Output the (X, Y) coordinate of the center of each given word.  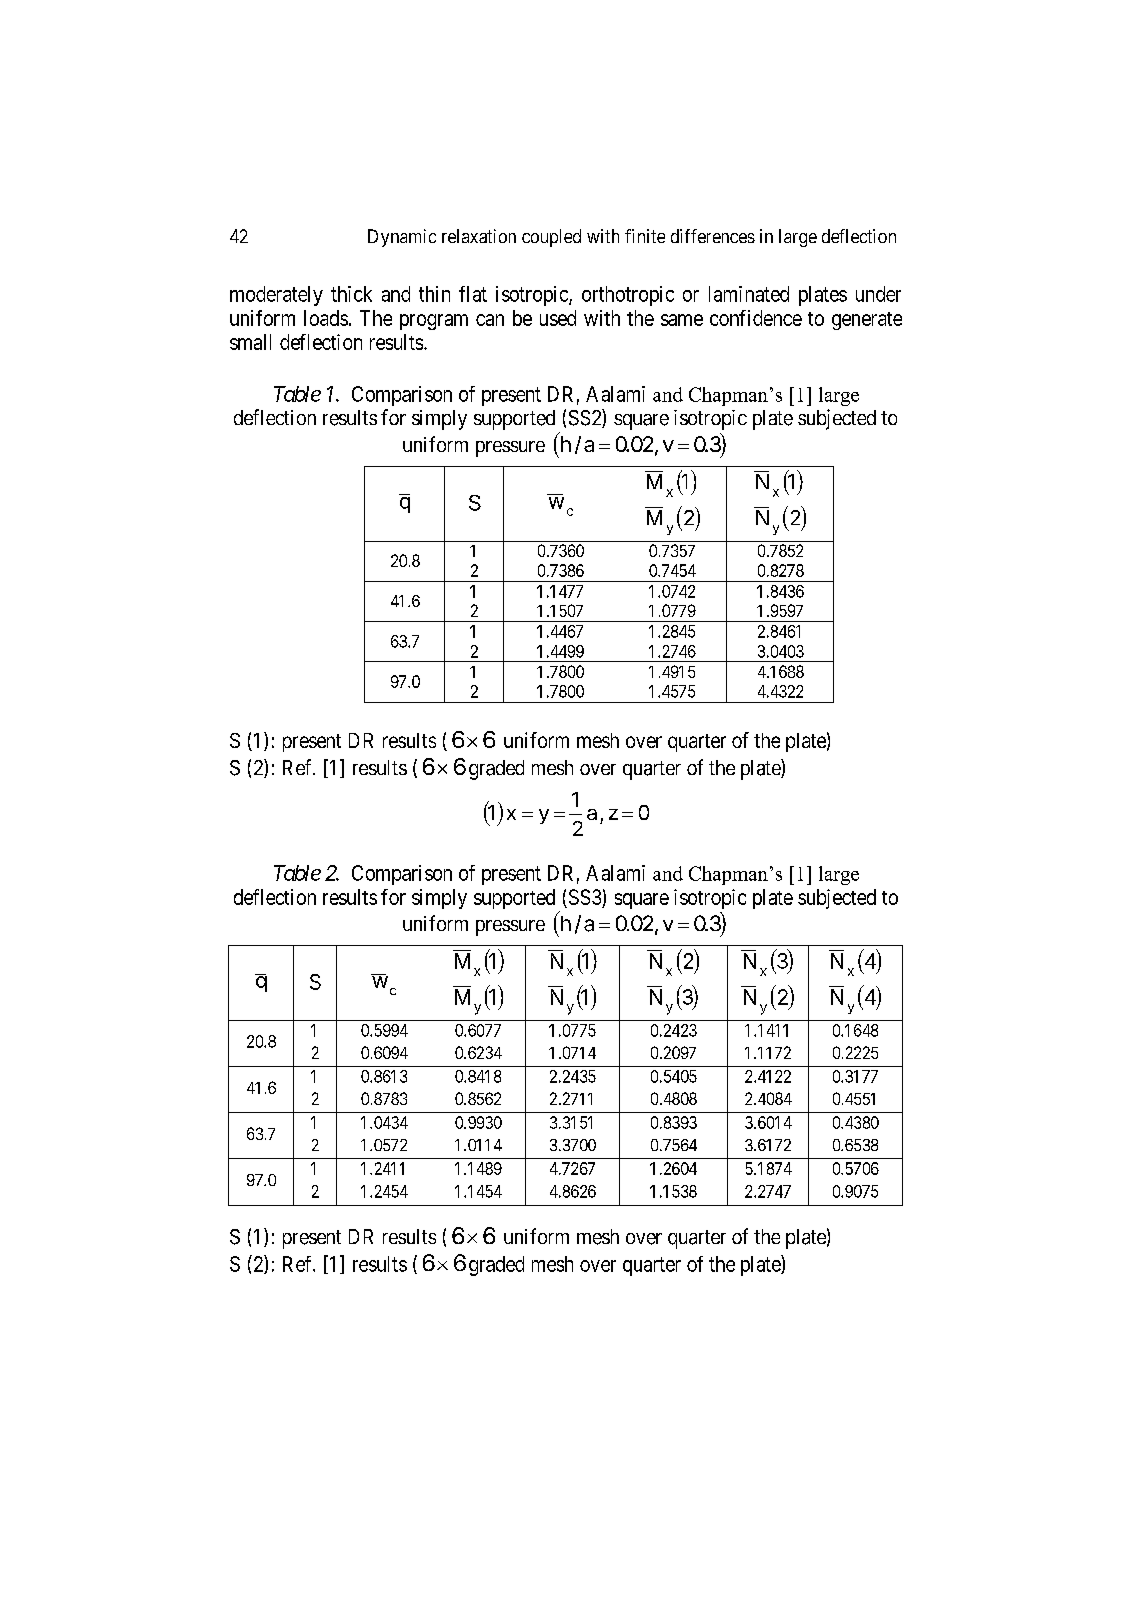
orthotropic (628, 296)
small (250, 342)
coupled (551, 238)
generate (867, 321)
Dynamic (402, 238)
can (490, 320)
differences (713, 236)
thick (351, 294)
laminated (749, 294)
